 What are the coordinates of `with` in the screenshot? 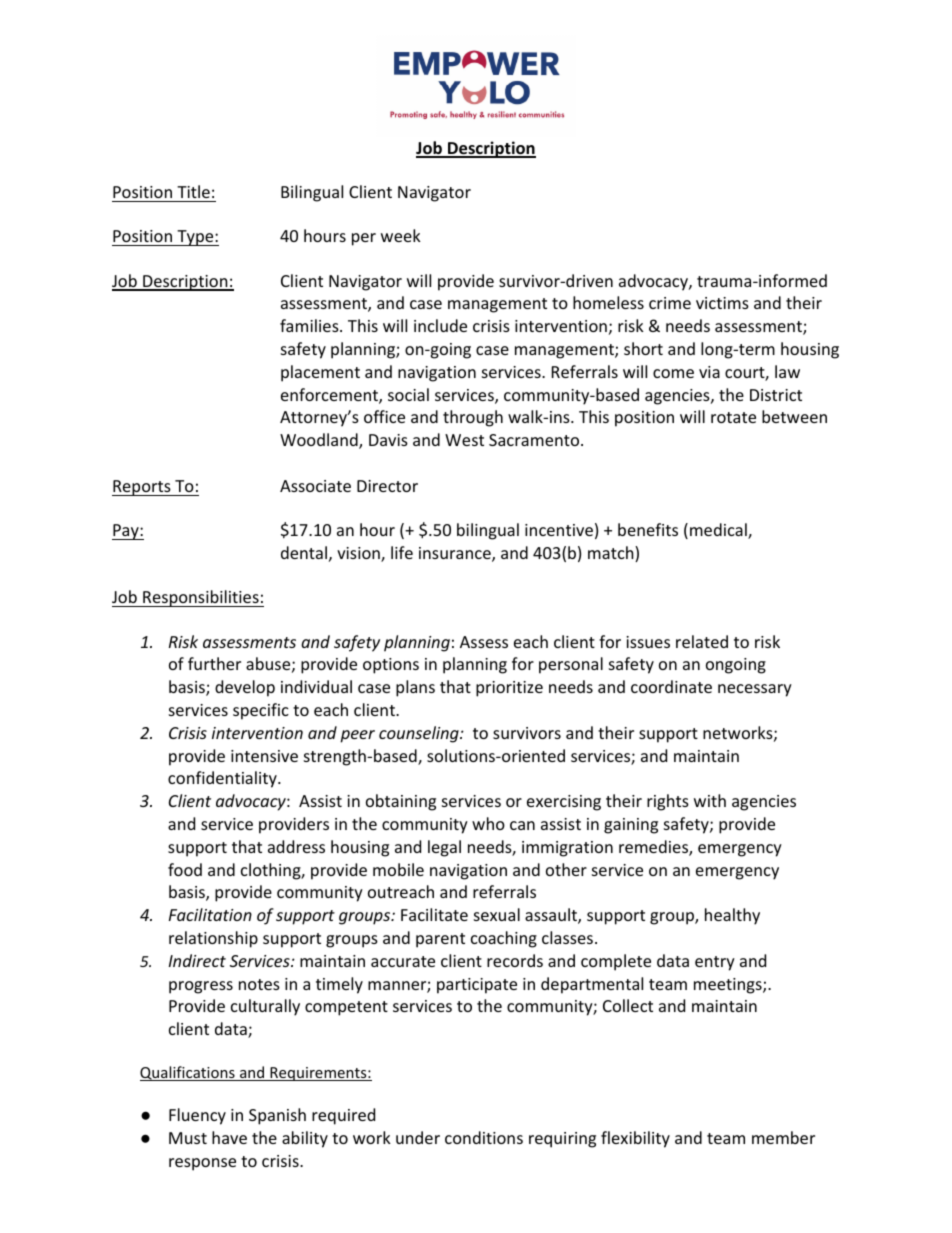 It's located at (710, 800).
